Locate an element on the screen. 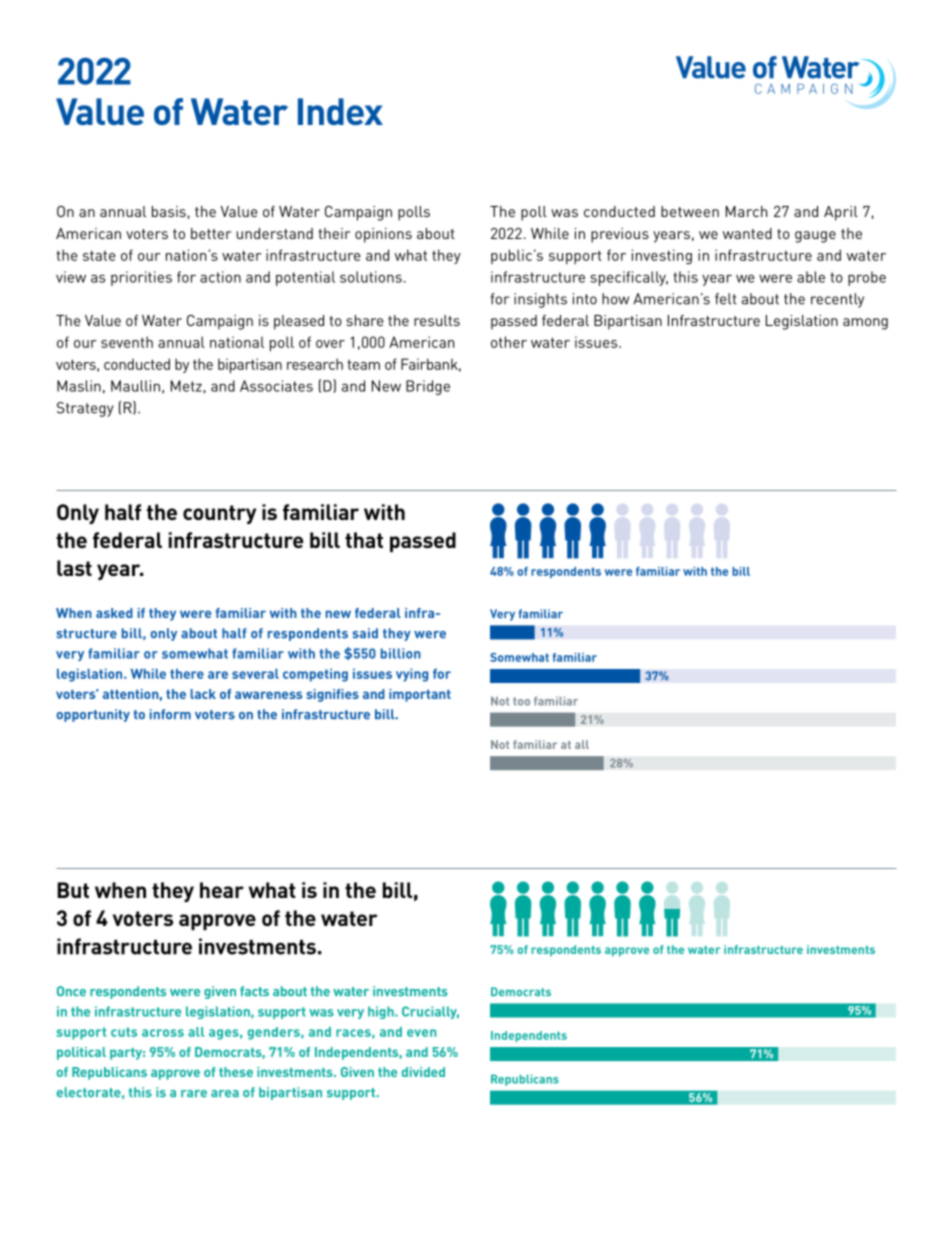 This screenshot has height=1233, width=952. Index is located at coordinates (340, 111).
